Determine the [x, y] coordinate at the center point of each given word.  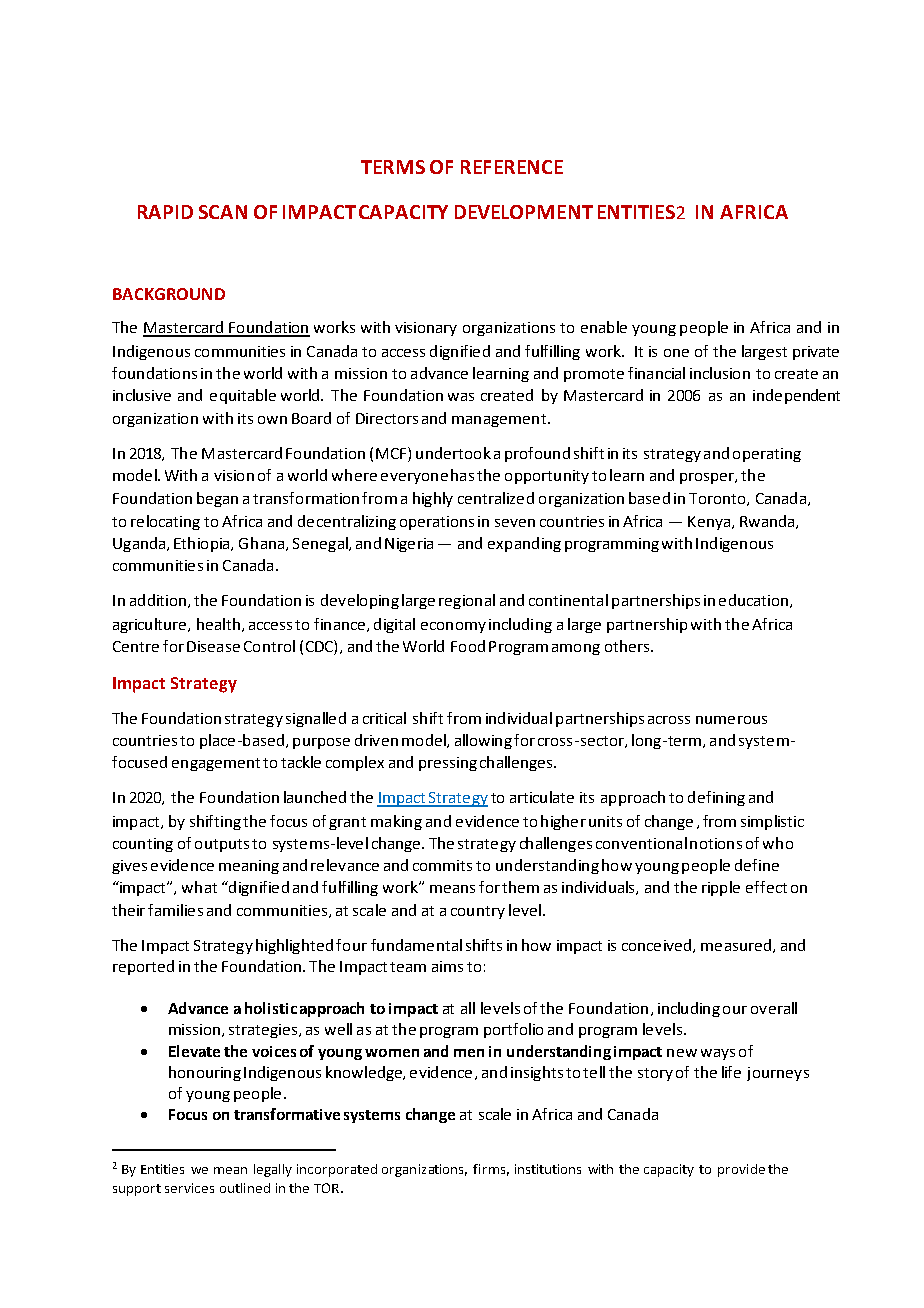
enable [604, 327]
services [189, 1188]
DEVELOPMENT [524, 212]
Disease [213, 646]
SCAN [223, 212]
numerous [731, 720]
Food [468, 646]
